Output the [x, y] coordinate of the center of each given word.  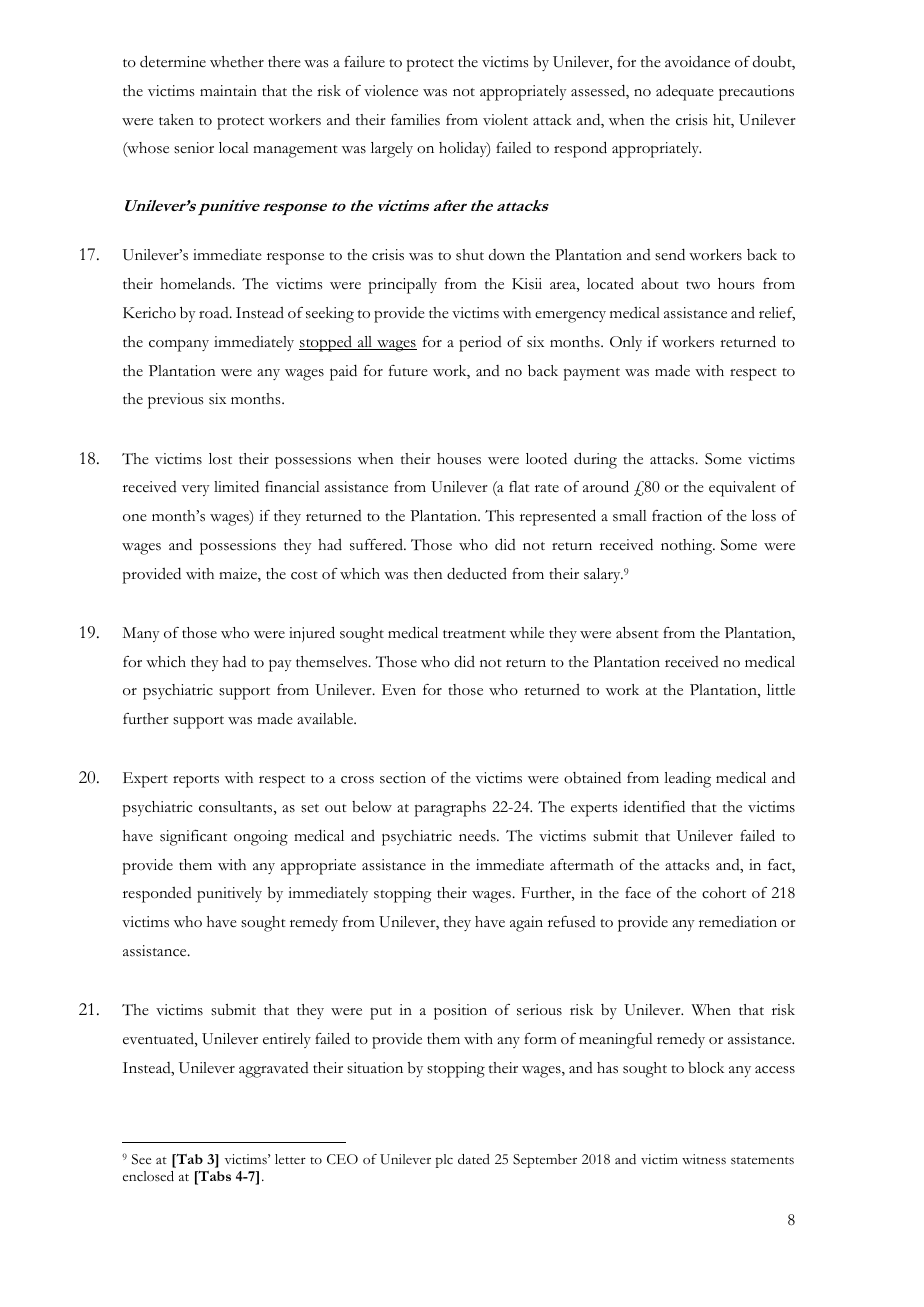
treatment [474, 634]
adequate [685, 92]
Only [626, 343]
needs [478, 836]
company [179, 345]
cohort [724, 893]
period [480, 344]
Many [141, 634]
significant [193, 838]
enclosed [148, 1176]
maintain [228, 90]
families [415, 120]
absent [637, 632]
